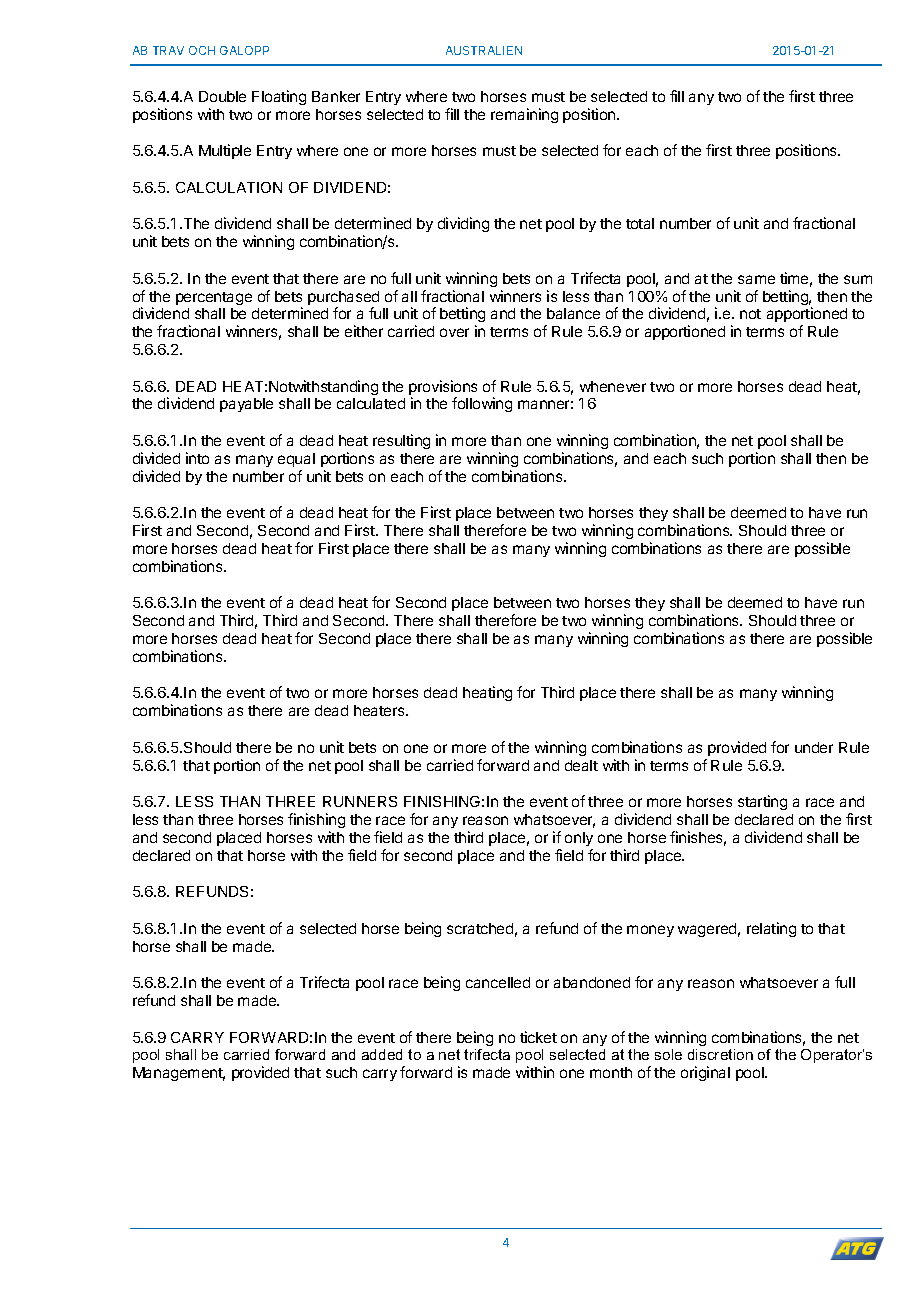 The height and width of the screenshot is (1308, 924). Describe the element at coordinates (762, 802) in the screenshot. I see `starting` at that location.
